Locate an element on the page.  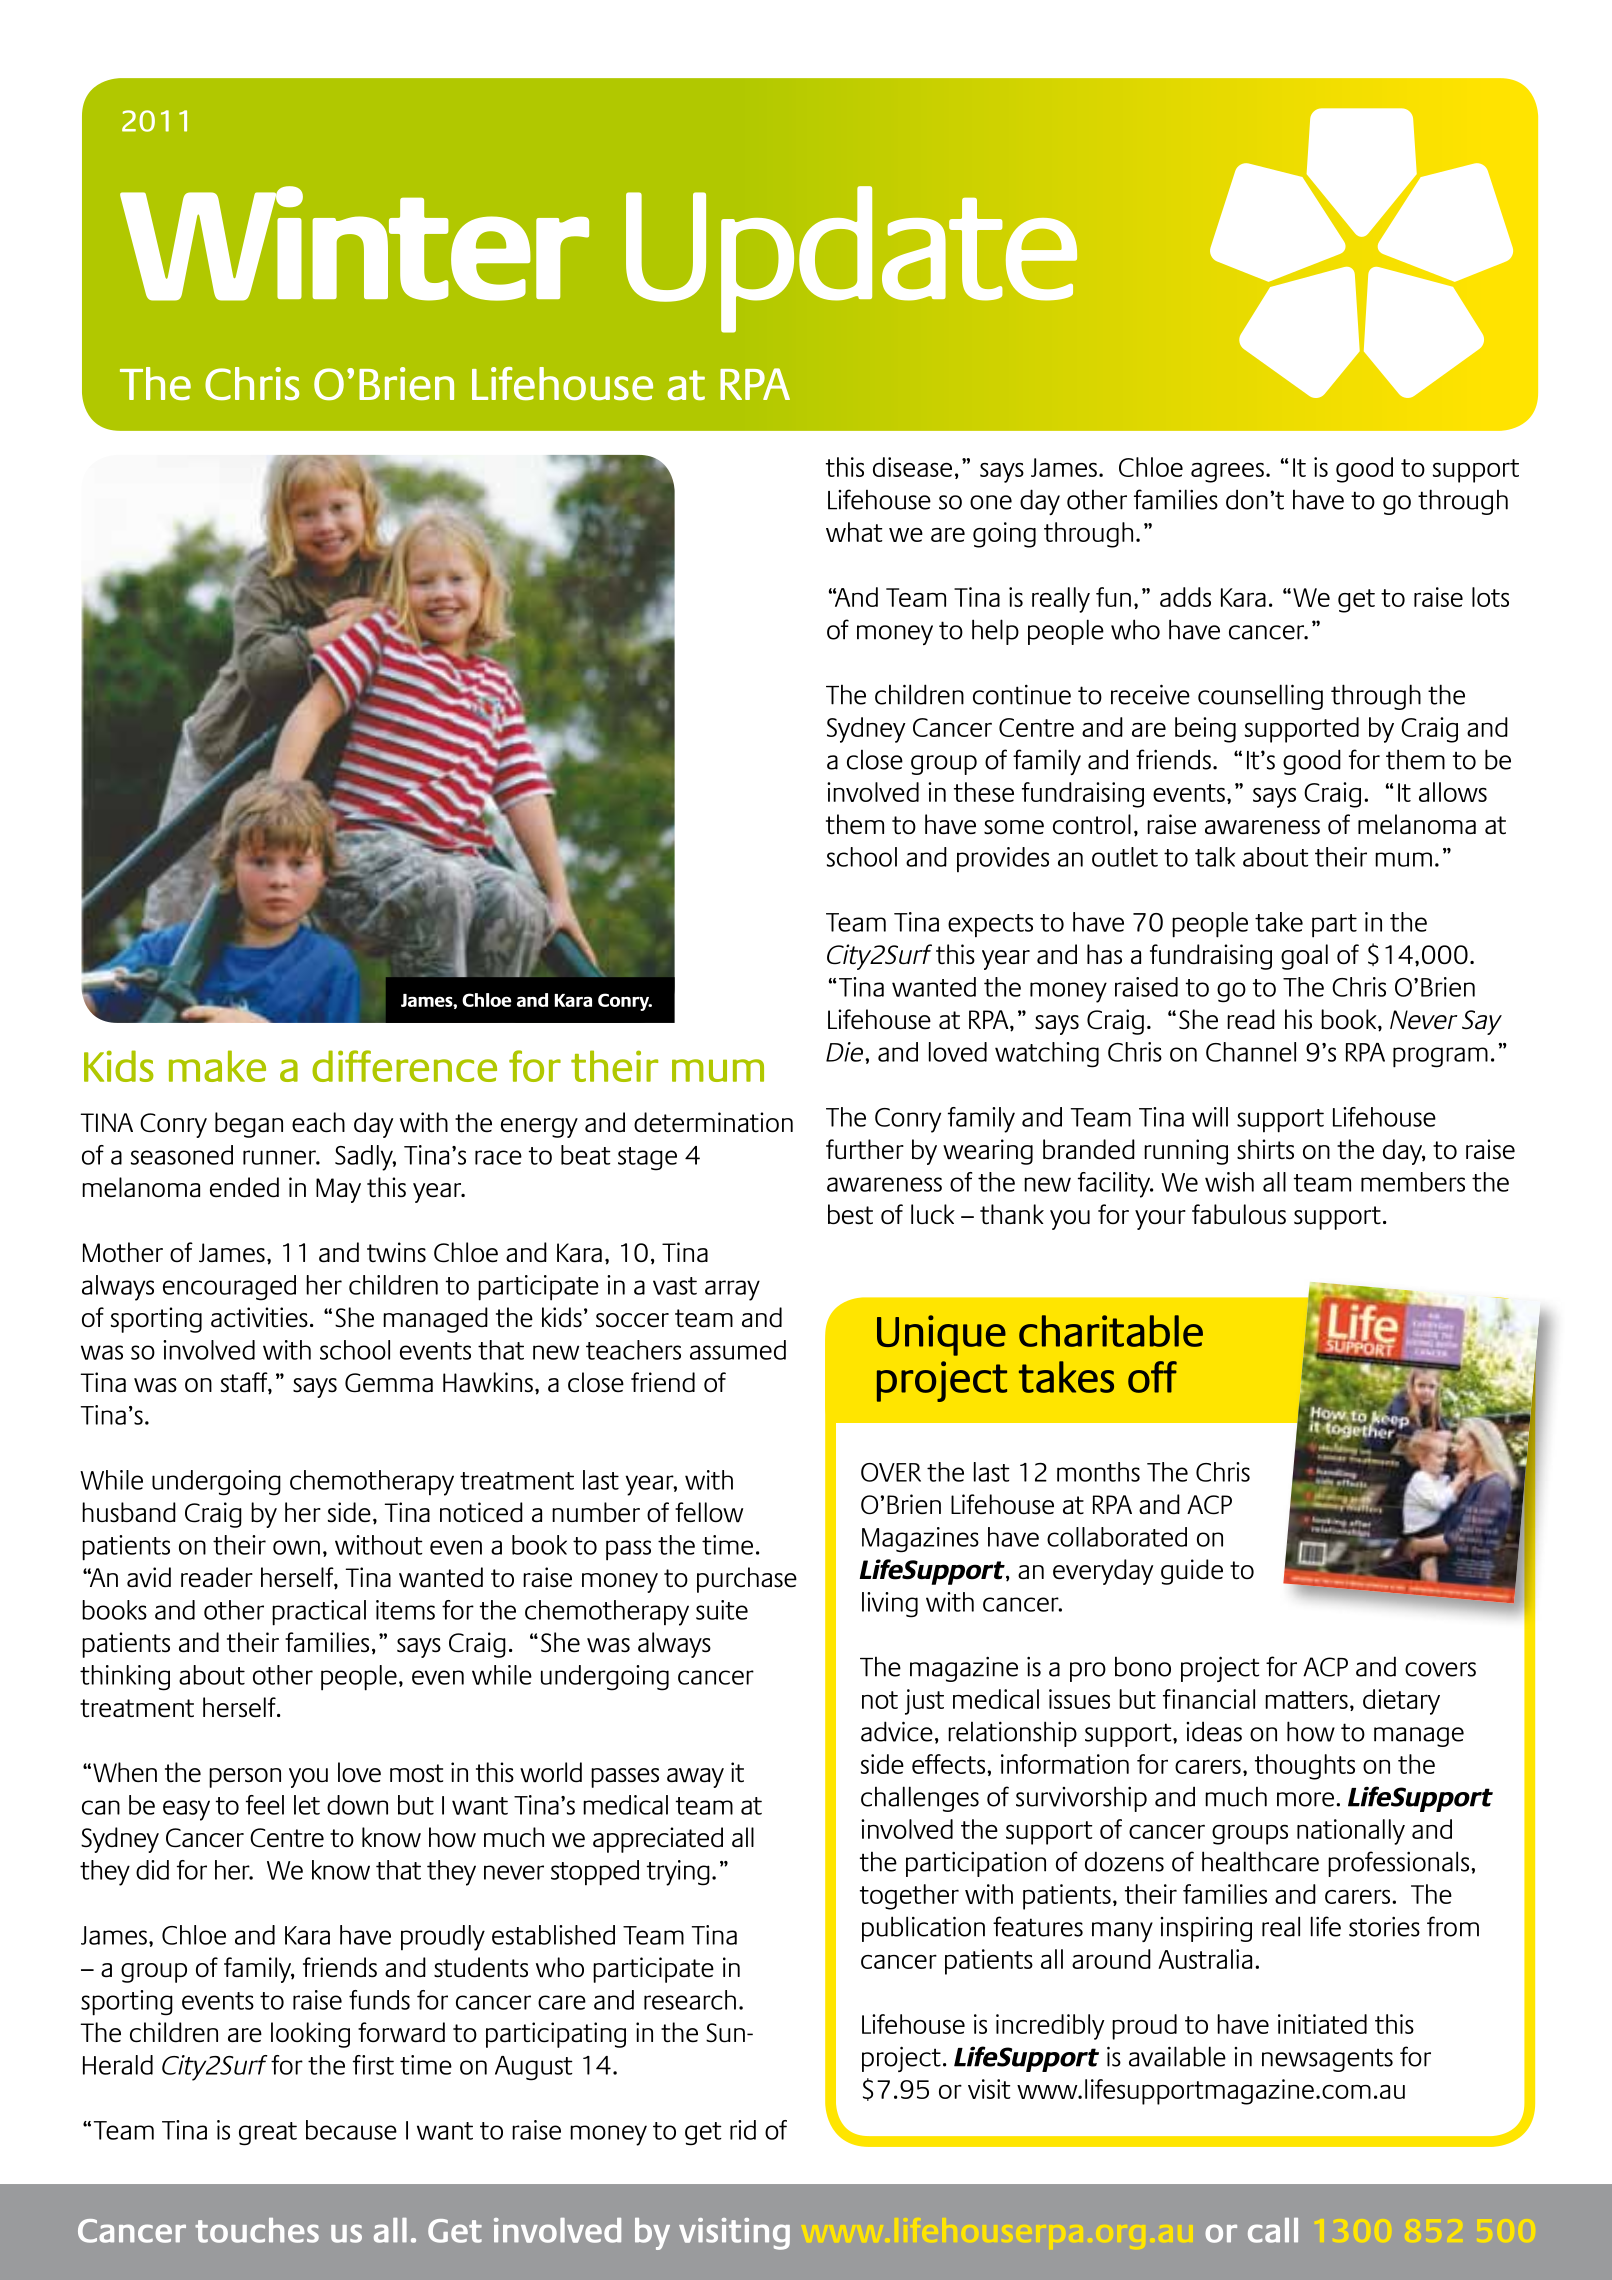
shirts is located at coordinates (1265, 1149).
